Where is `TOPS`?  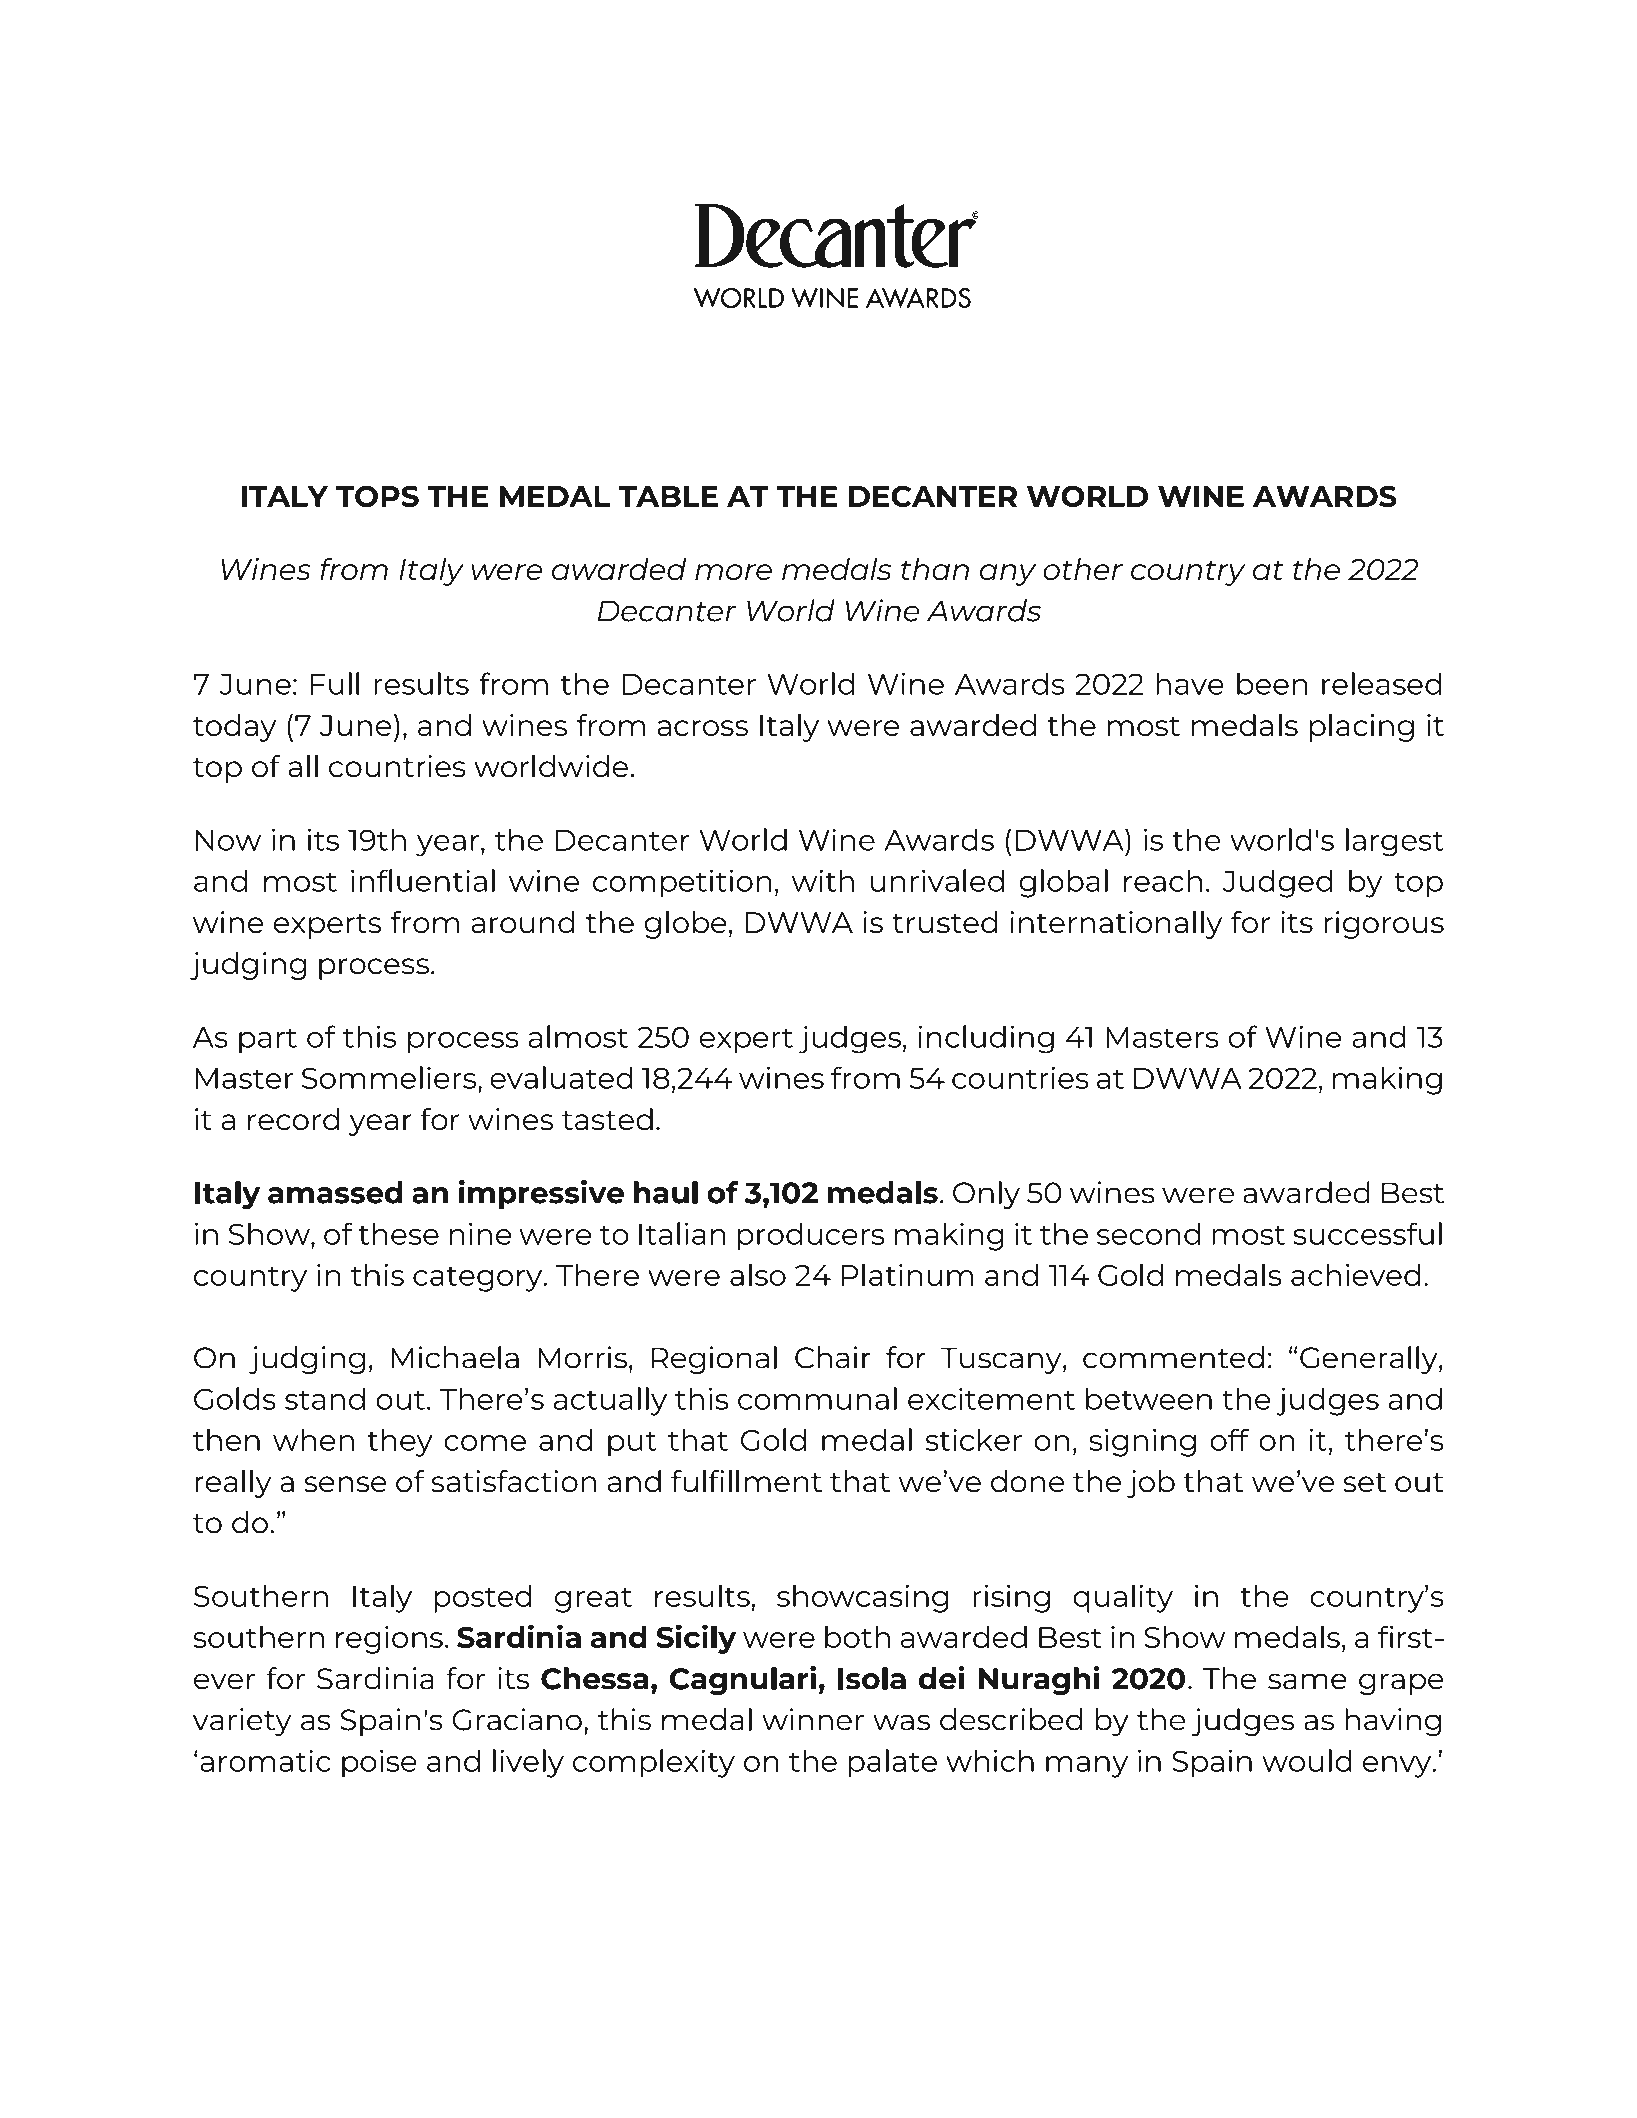 TOPS is located at coordinates (377, 496).
